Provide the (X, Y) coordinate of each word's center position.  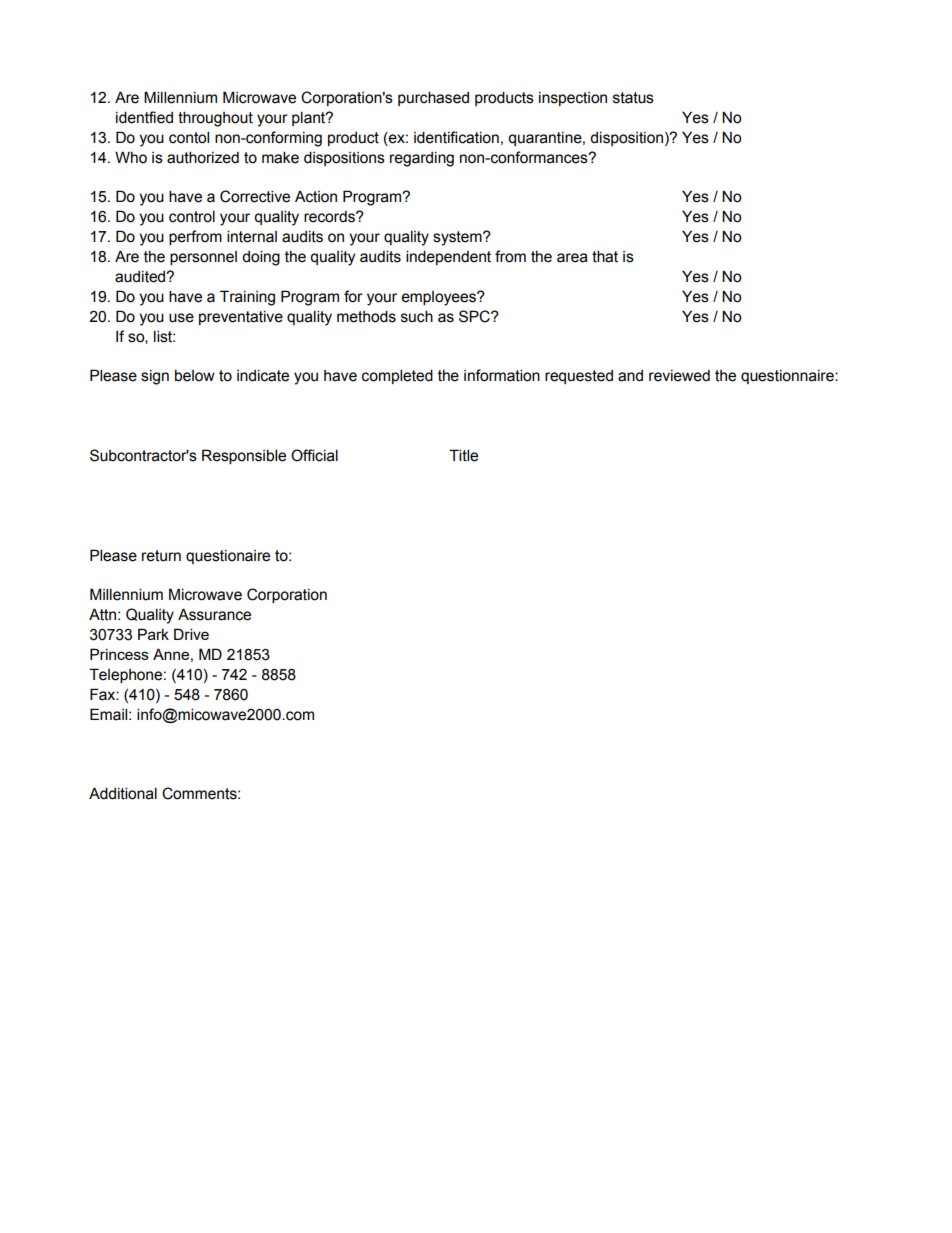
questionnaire (788, 377)
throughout (215, 119)
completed (397, 376)
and (630, 376)
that (605, 256)
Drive (191, 634)
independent (448, 257)
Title (463, 455)
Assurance (214, 614)
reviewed (679, 376)
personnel (203, 258)
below (195, 375)
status (633, 98)
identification (456, 137)
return (161, 556)
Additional (123, 793)
